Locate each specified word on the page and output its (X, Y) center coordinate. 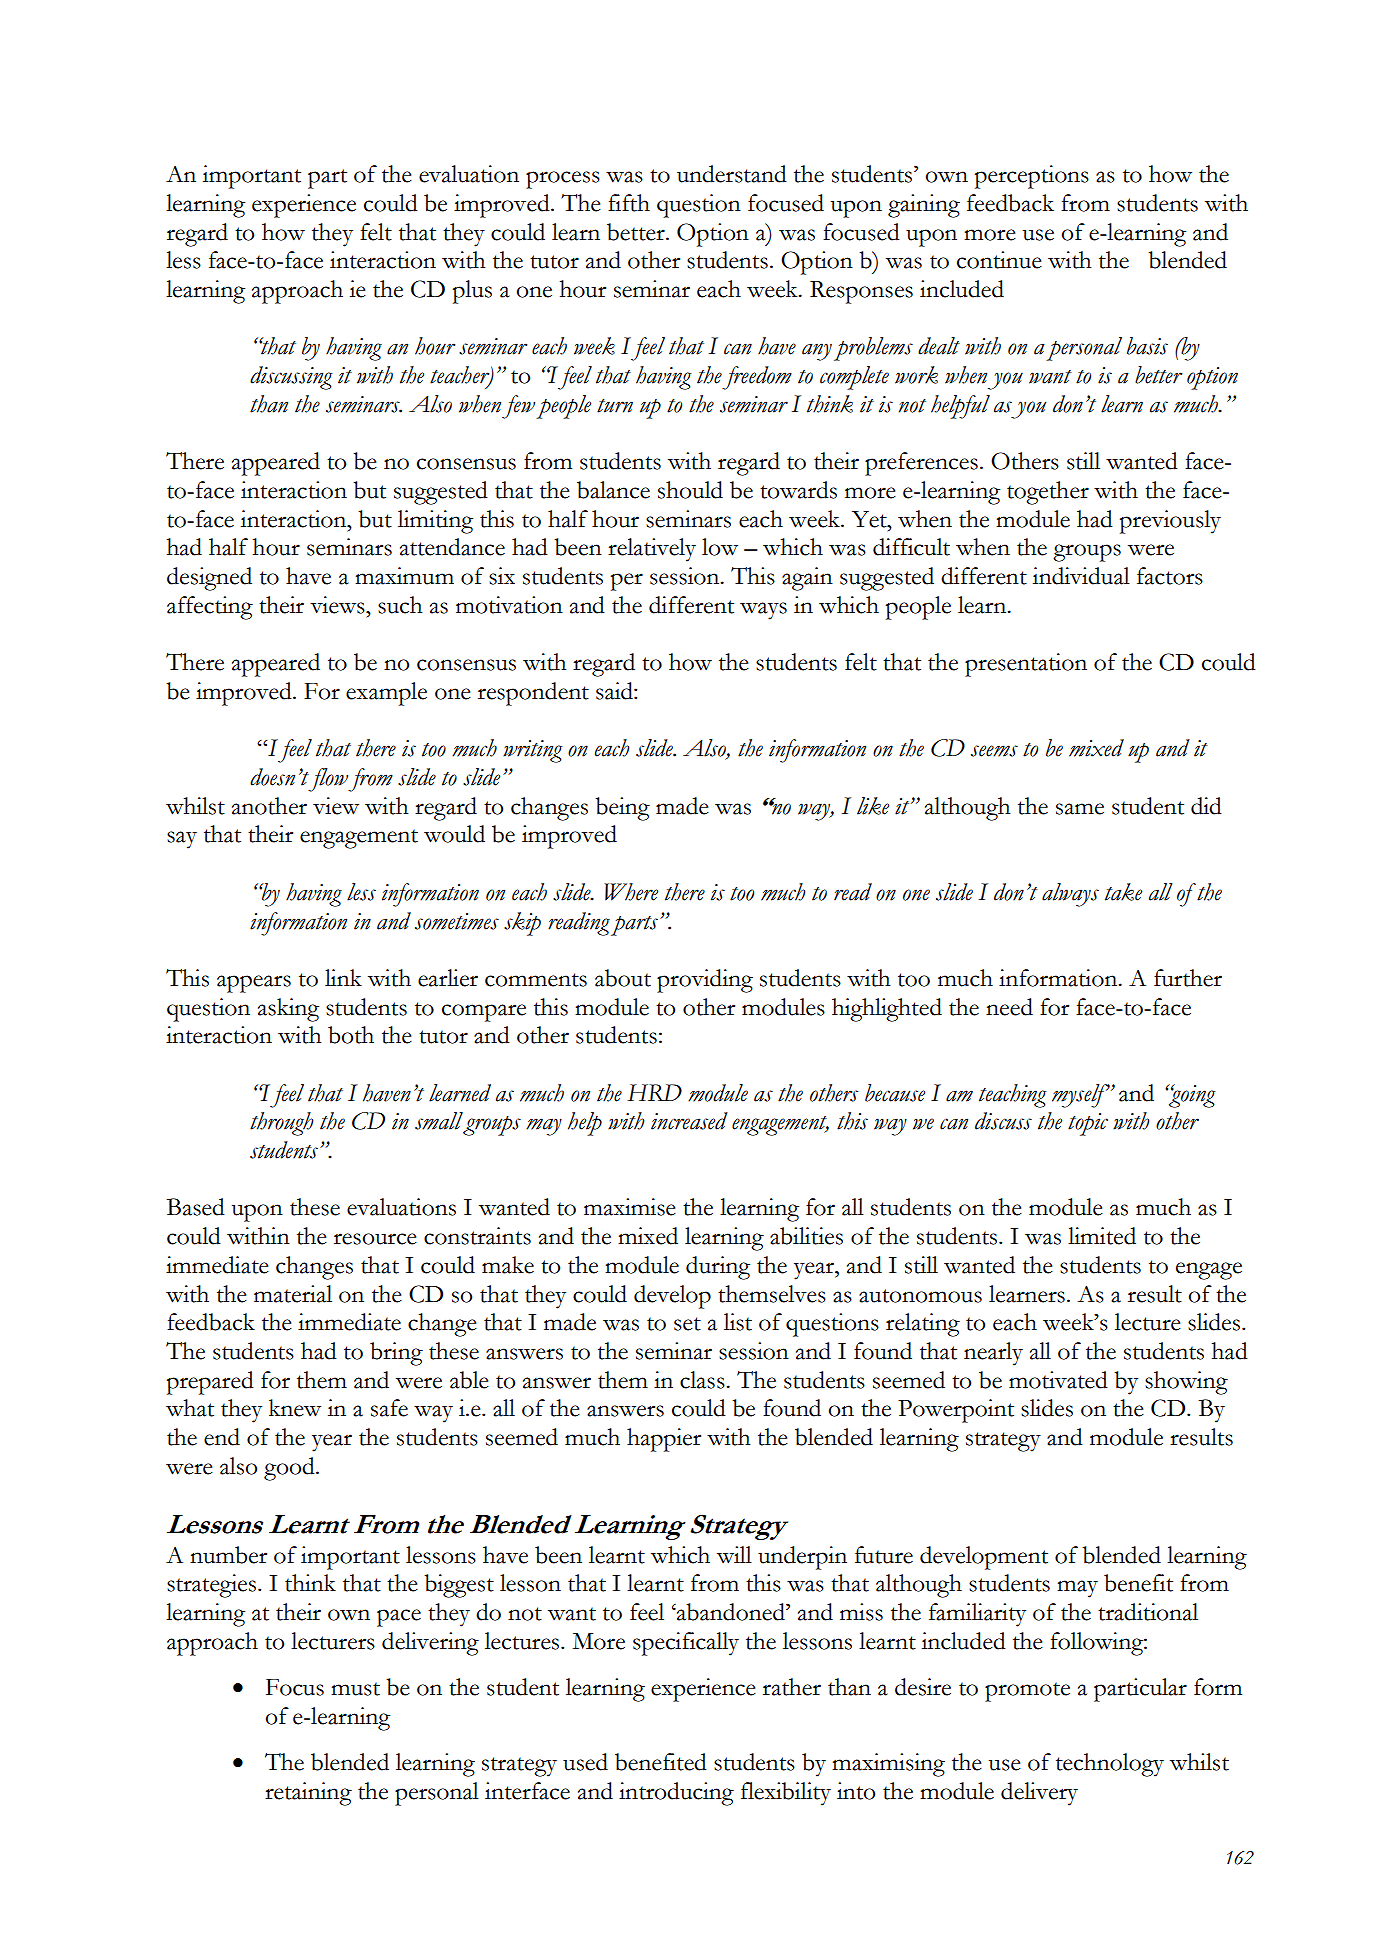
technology (1110, 1765)
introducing (676, 1794)
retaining (308, 1794)
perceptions (1032, 177)
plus (472, 292)
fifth (629, 203)
